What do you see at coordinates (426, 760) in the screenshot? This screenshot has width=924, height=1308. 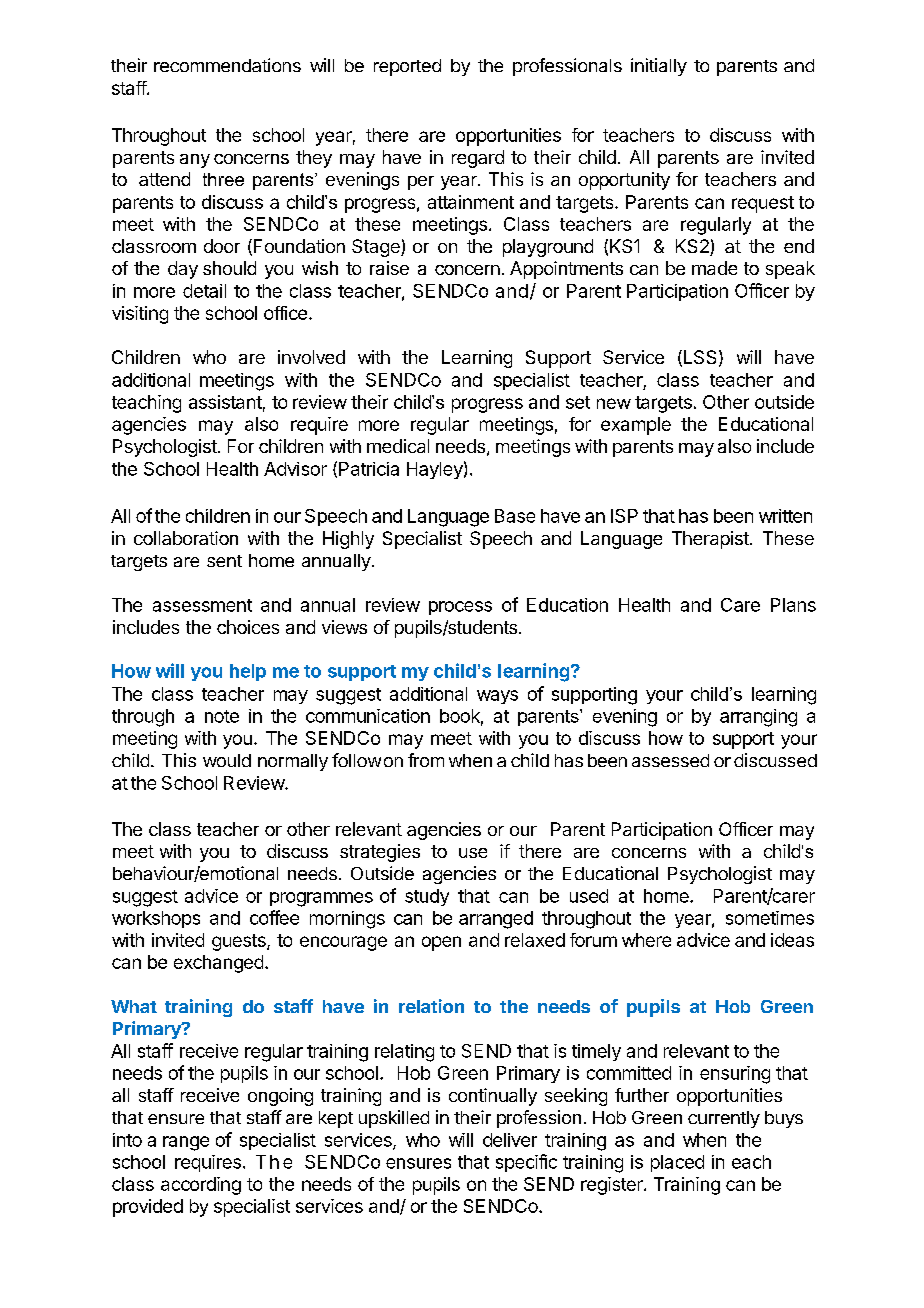 I see `from` at bounding box center [426, 760].
